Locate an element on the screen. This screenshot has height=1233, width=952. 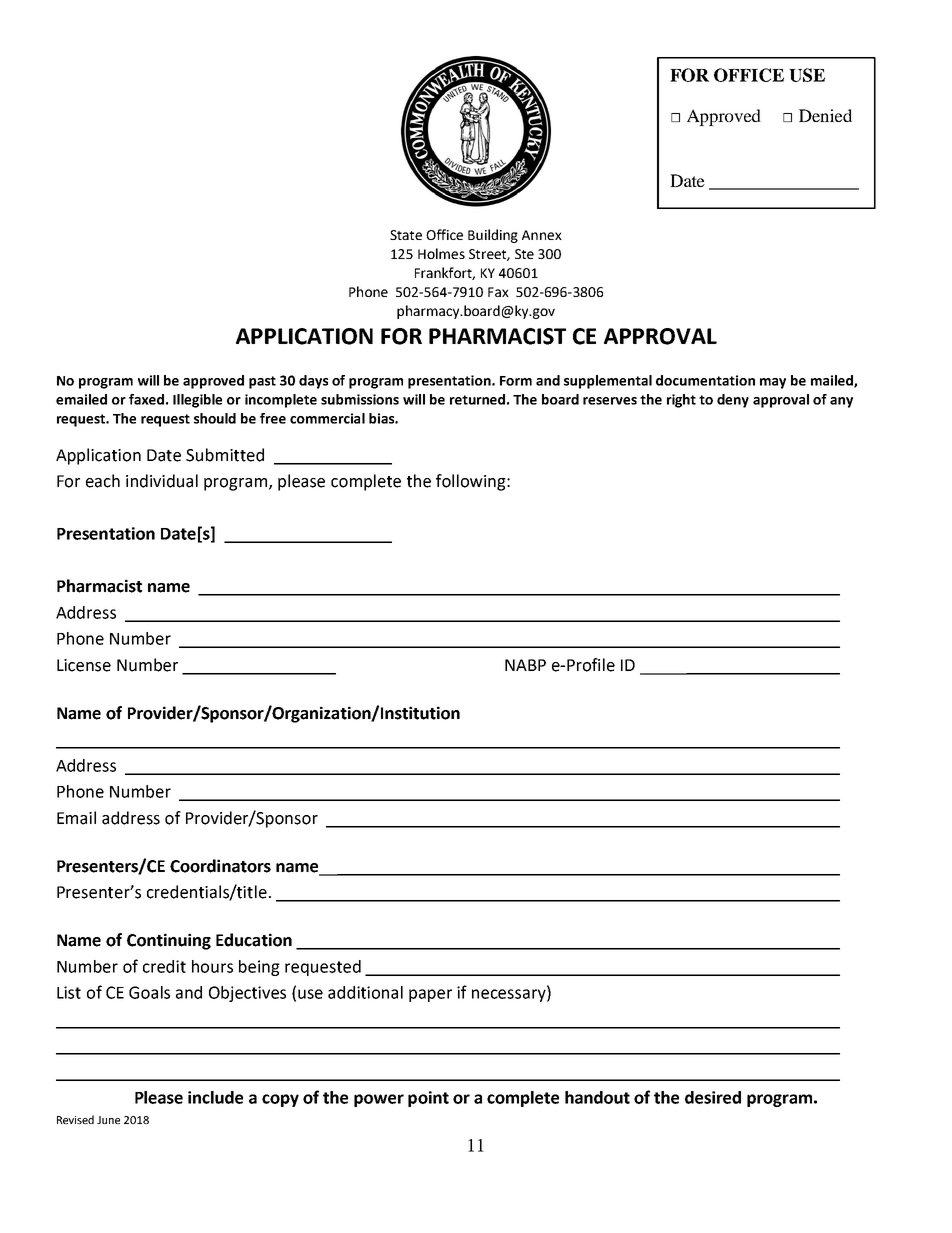
License is located at coordinates (84, 665).
